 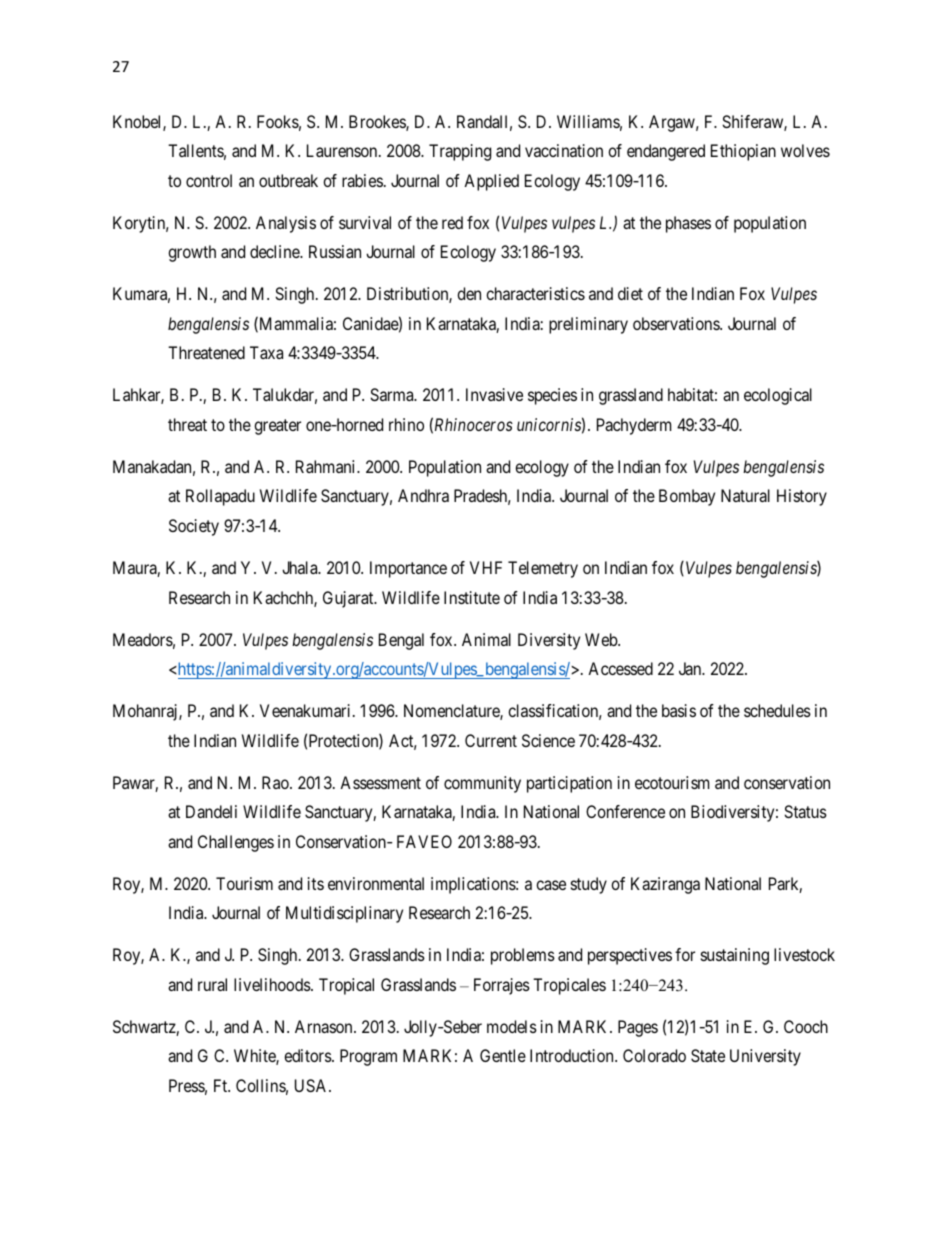 I want to click on Applied, so click(x=491, y=182).
